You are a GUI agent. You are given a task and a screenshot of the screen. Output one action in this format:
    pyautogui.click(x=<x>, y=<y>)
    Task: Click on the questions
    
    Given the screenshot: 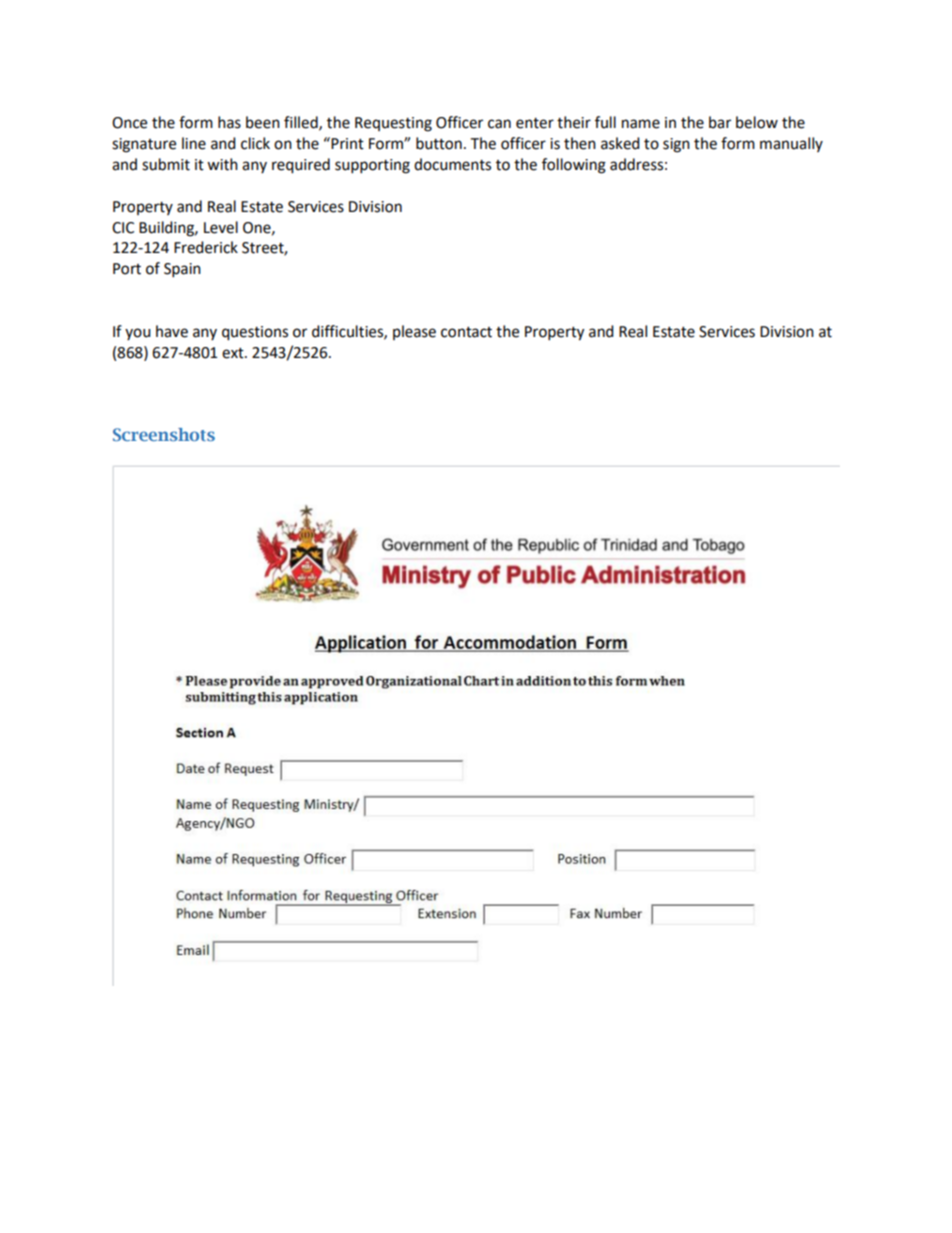 What is the action you would take?
    pyautogui.click(x=255, y=333)
